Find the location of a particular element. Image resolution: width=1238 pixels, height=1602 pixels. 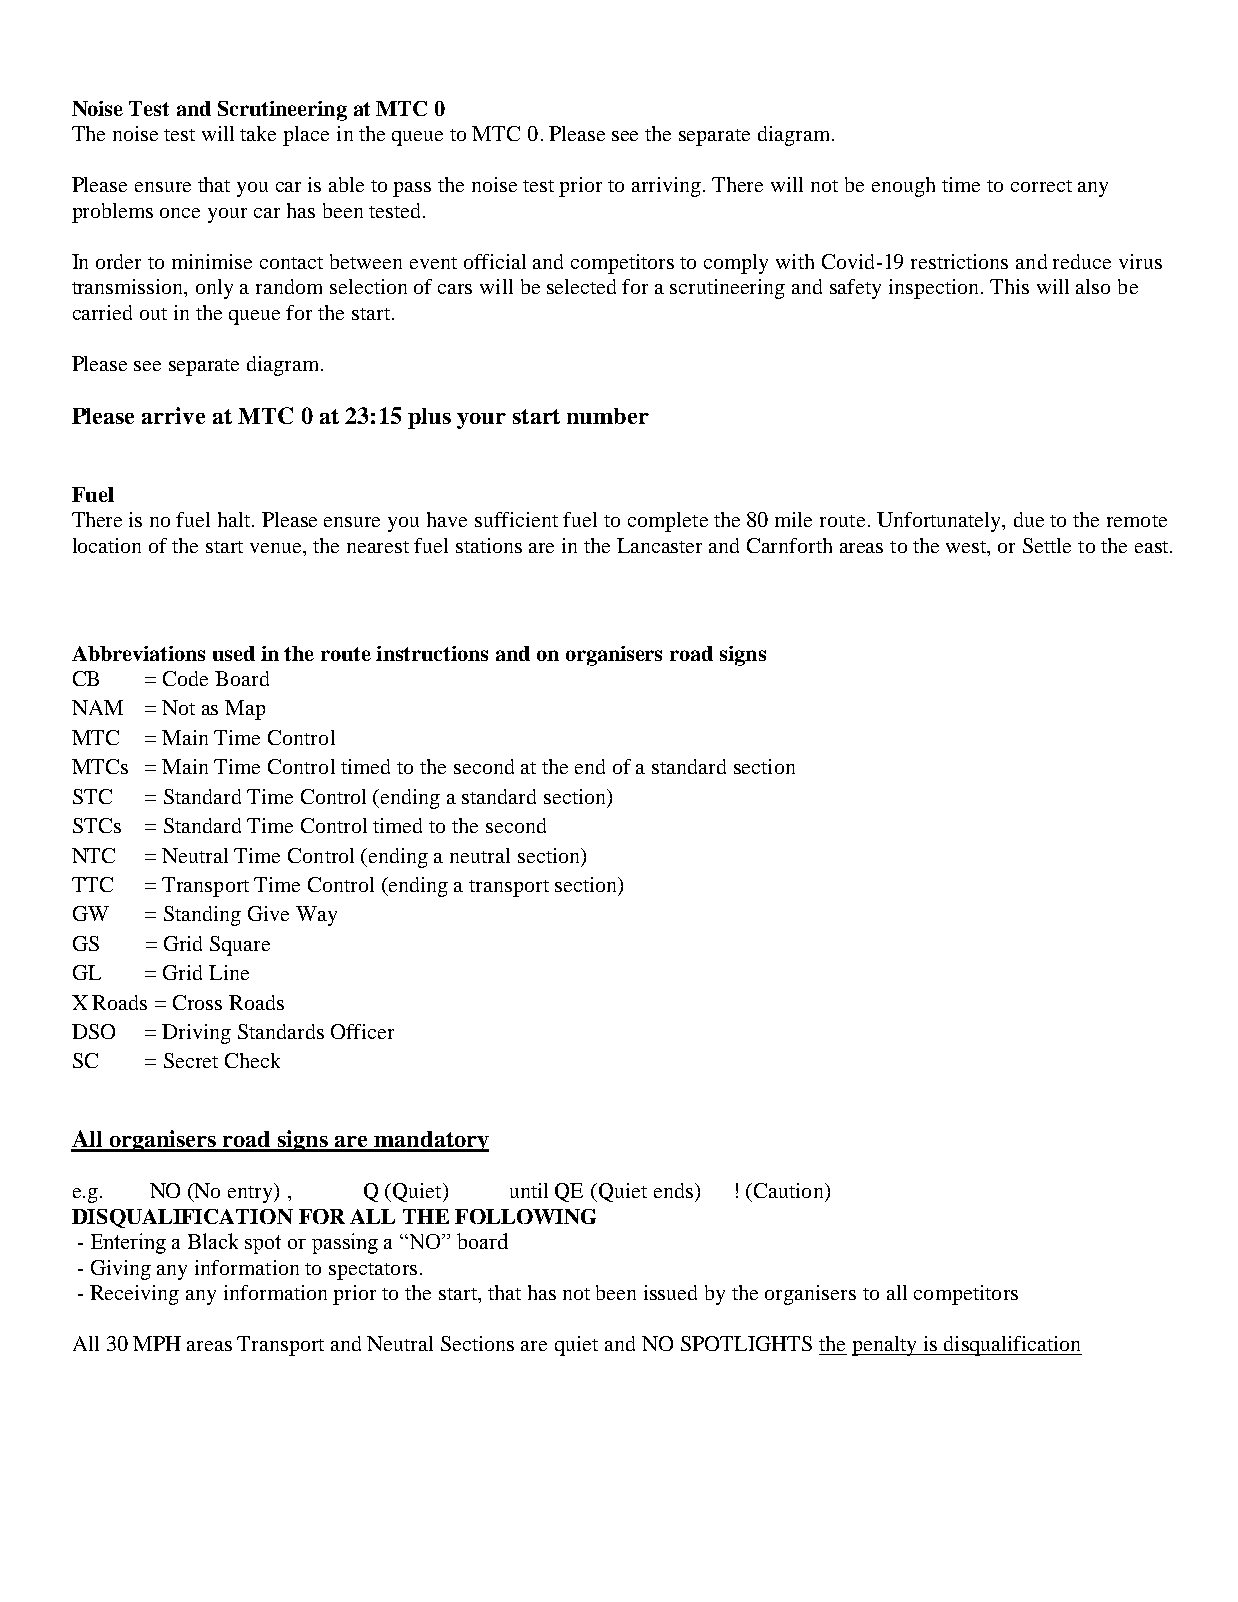

MPH is located at coordinates (157, 1343).
